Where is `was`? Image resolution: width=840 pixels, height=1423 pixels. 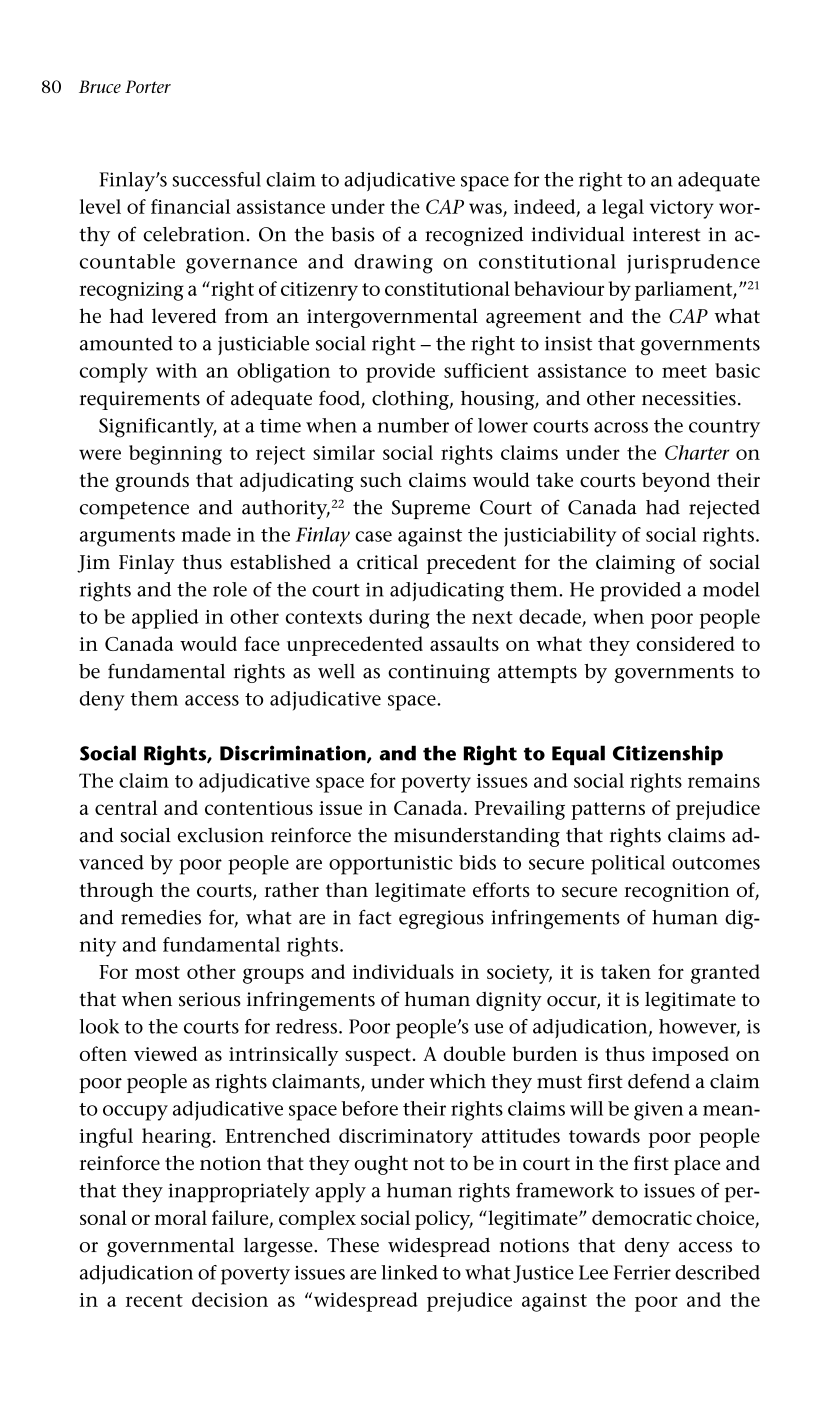
was is located at coordinates (485, 208).
